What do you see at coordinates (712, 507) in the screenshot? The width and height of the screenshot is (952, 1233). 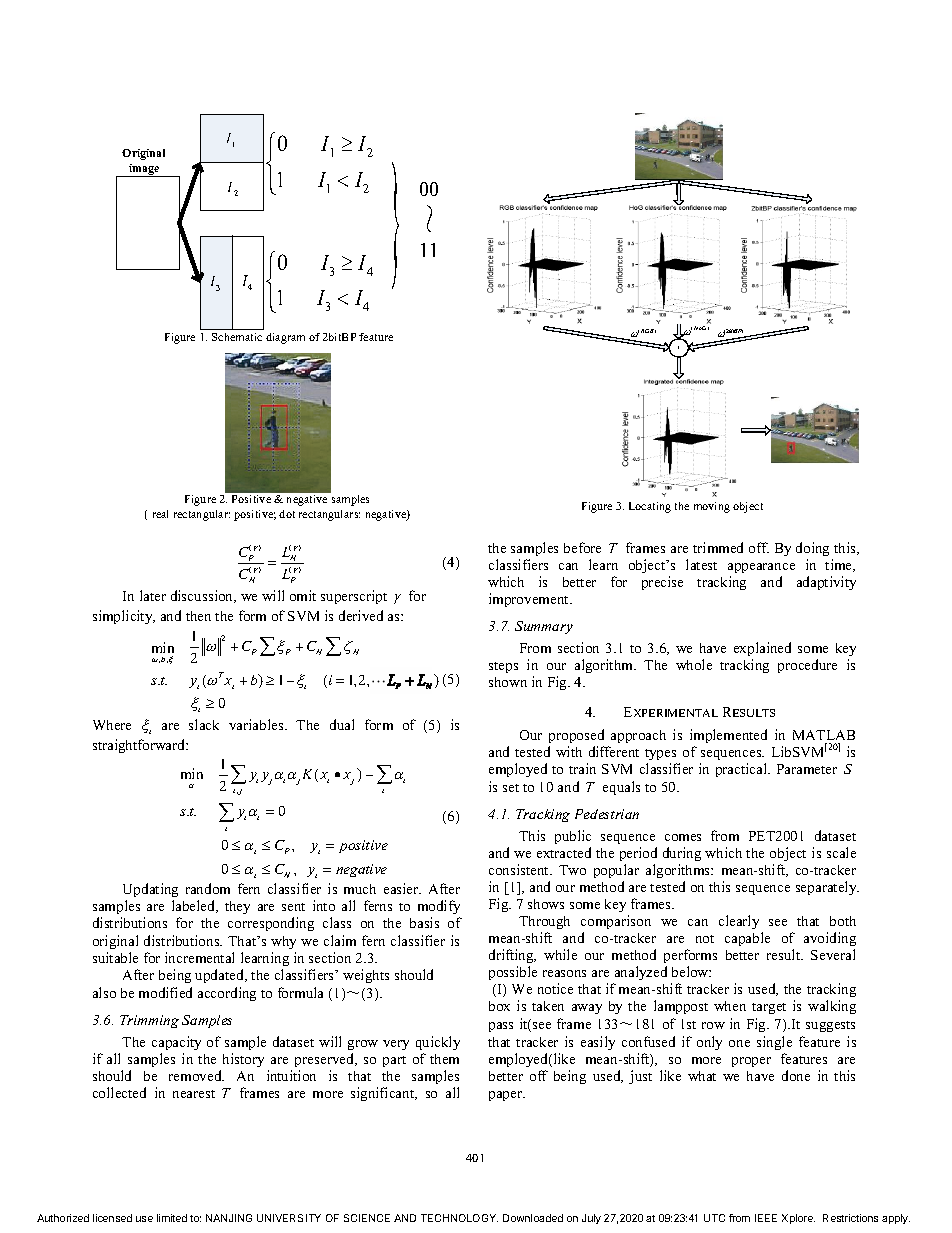 I see `moving` at bounding box center [712, 507].
